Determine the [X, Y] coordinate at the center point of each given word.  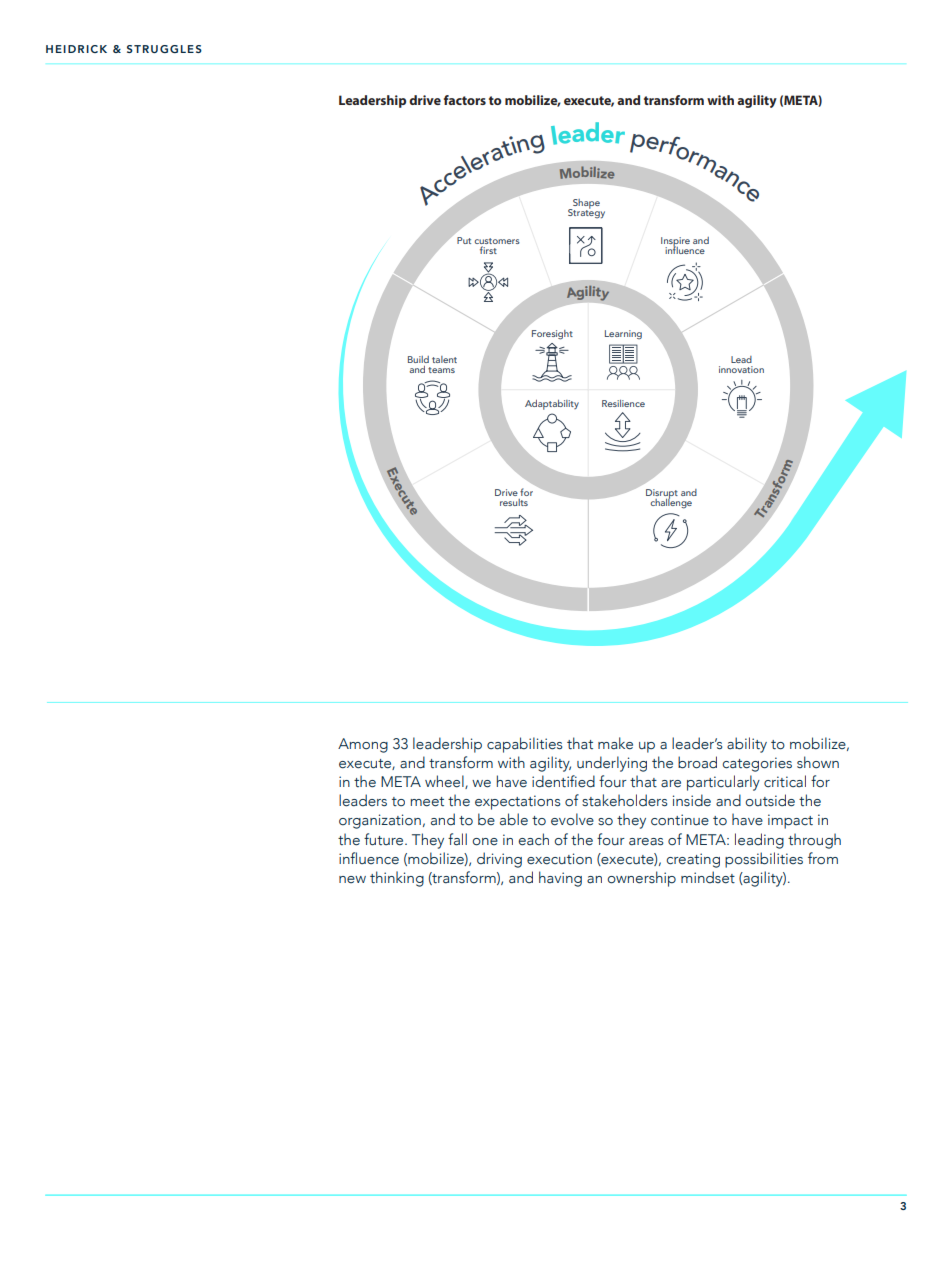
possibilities [764, 860]
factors [465, 100]
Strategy [586, 213]
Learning [623, 335]
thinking [397, 879]
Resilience [623, 403]
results [514, 502]
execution [559, 859]
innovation [741, 369]
